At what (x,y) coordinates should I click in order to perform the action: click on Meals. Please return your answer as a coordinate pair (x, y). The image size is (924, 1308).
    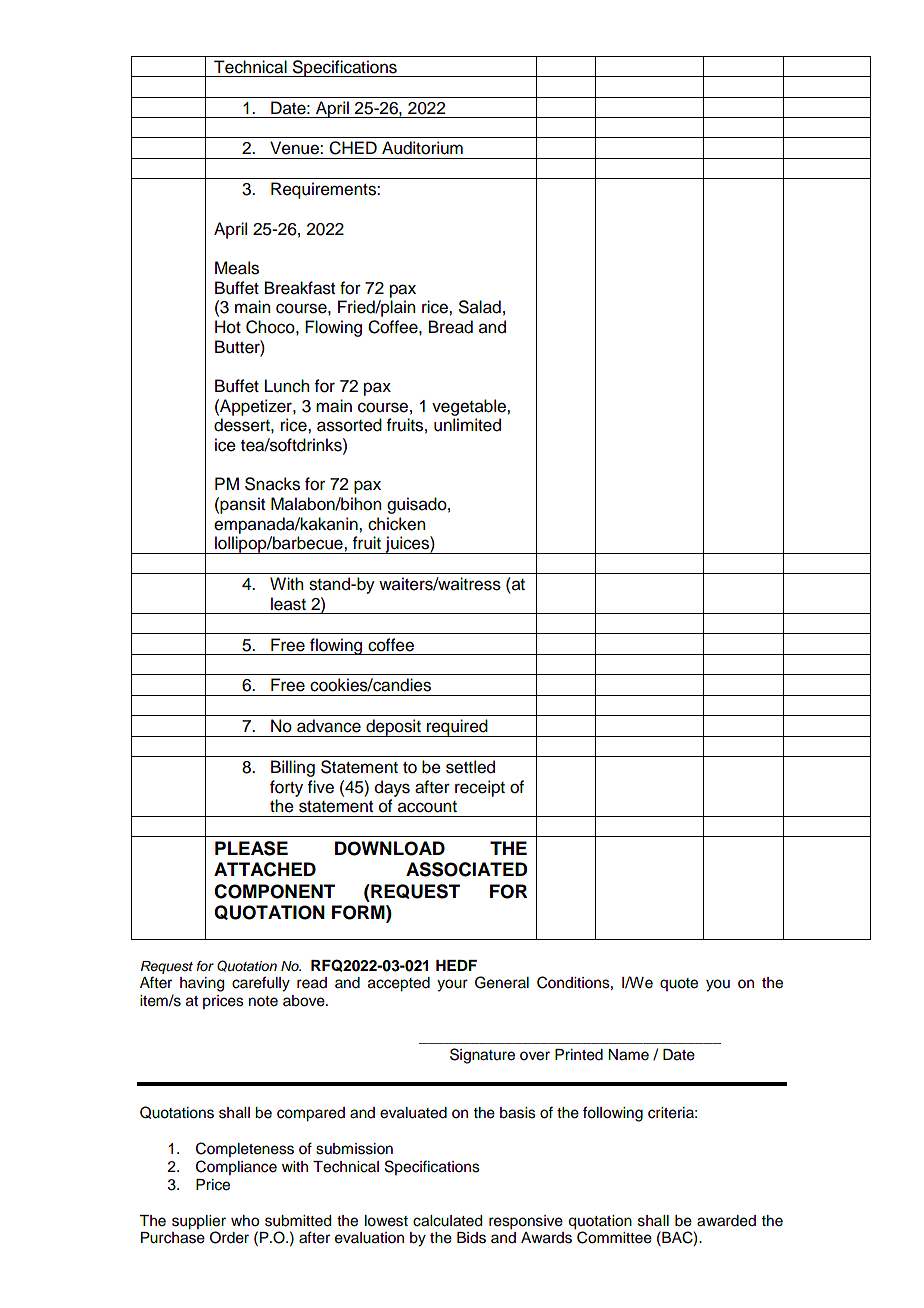
    Looking at the image, I should click on (237, 268).
